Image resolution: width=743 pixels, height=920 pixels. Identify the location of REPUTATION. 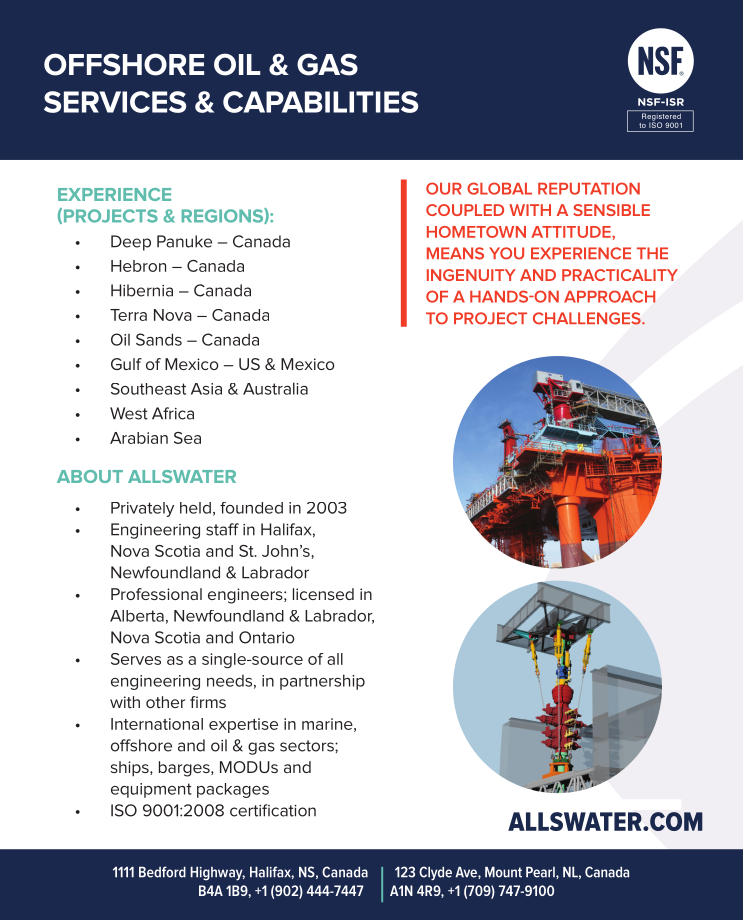
(589, 188).
